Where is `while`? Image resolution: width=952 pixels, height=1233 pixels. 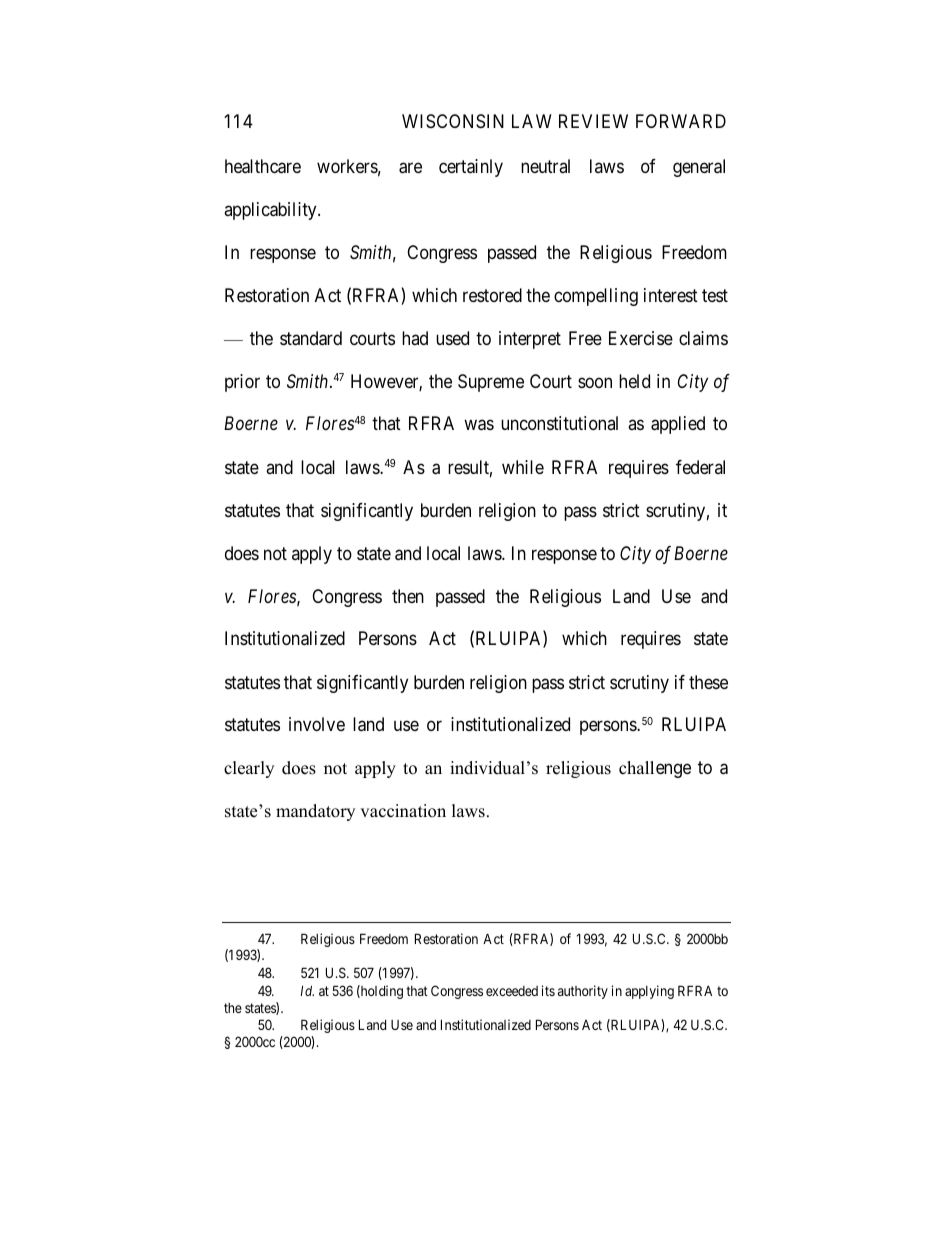 while is located at coordinates (523, 467).
